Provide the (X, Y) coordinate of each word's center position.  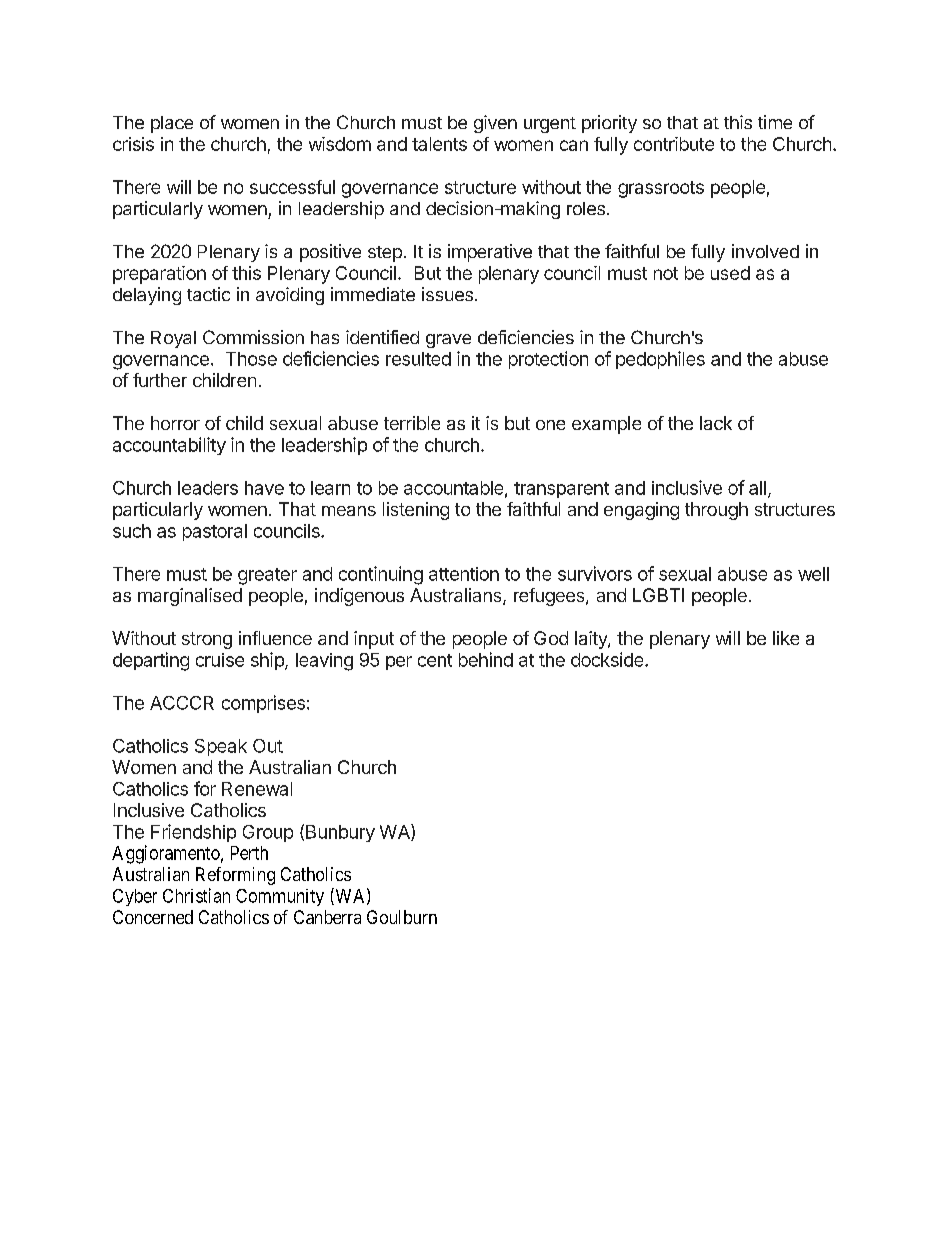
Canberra (327, 917)
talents (439, 144)
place (172, 124)
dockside (608, 659)
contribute (674, 144)
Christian (196, 895)
